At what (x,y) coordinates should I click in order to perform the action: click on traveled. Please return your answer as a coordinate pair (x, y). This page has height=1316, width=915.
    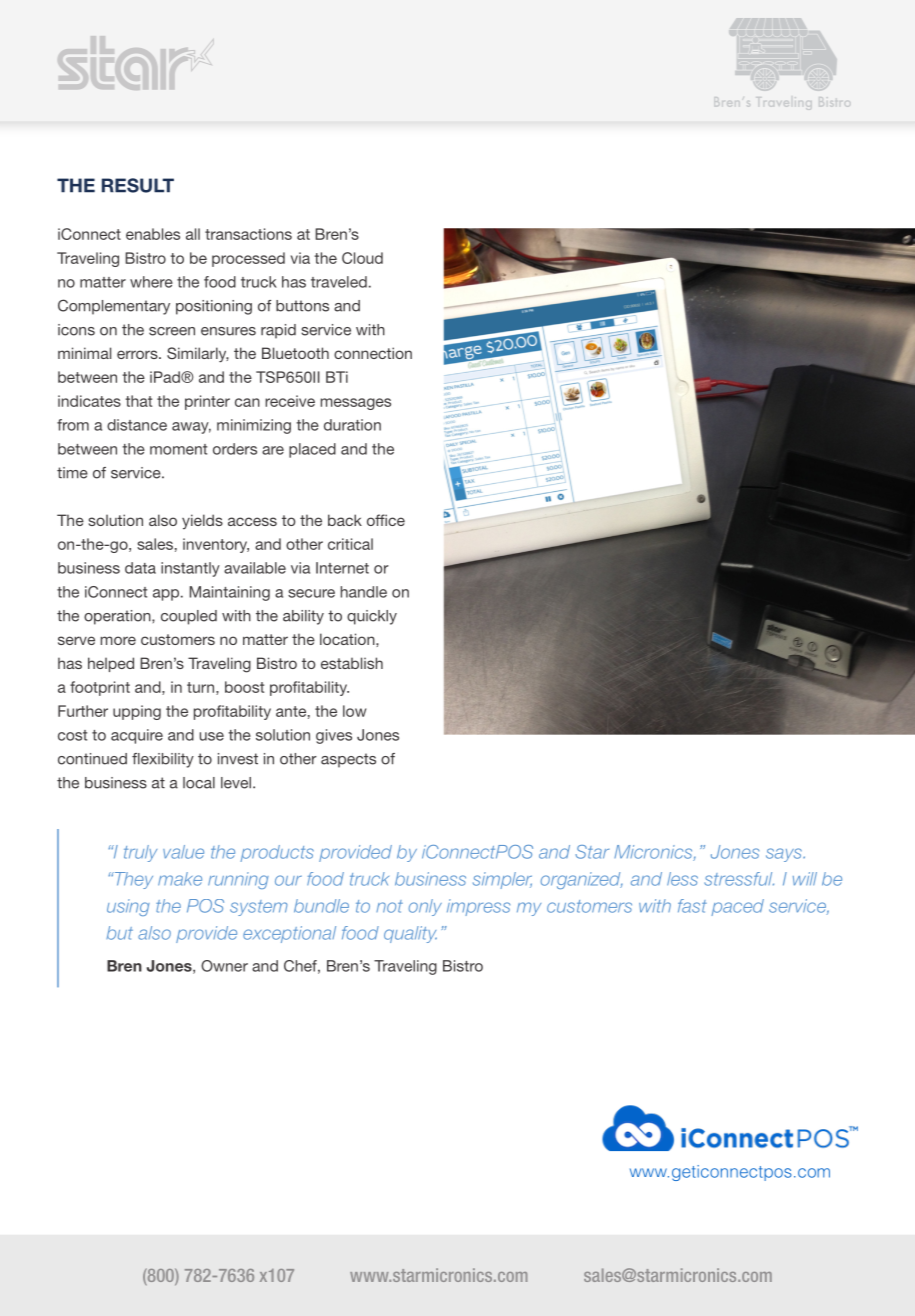
    Looking at the image, I should click on (339, 282).
